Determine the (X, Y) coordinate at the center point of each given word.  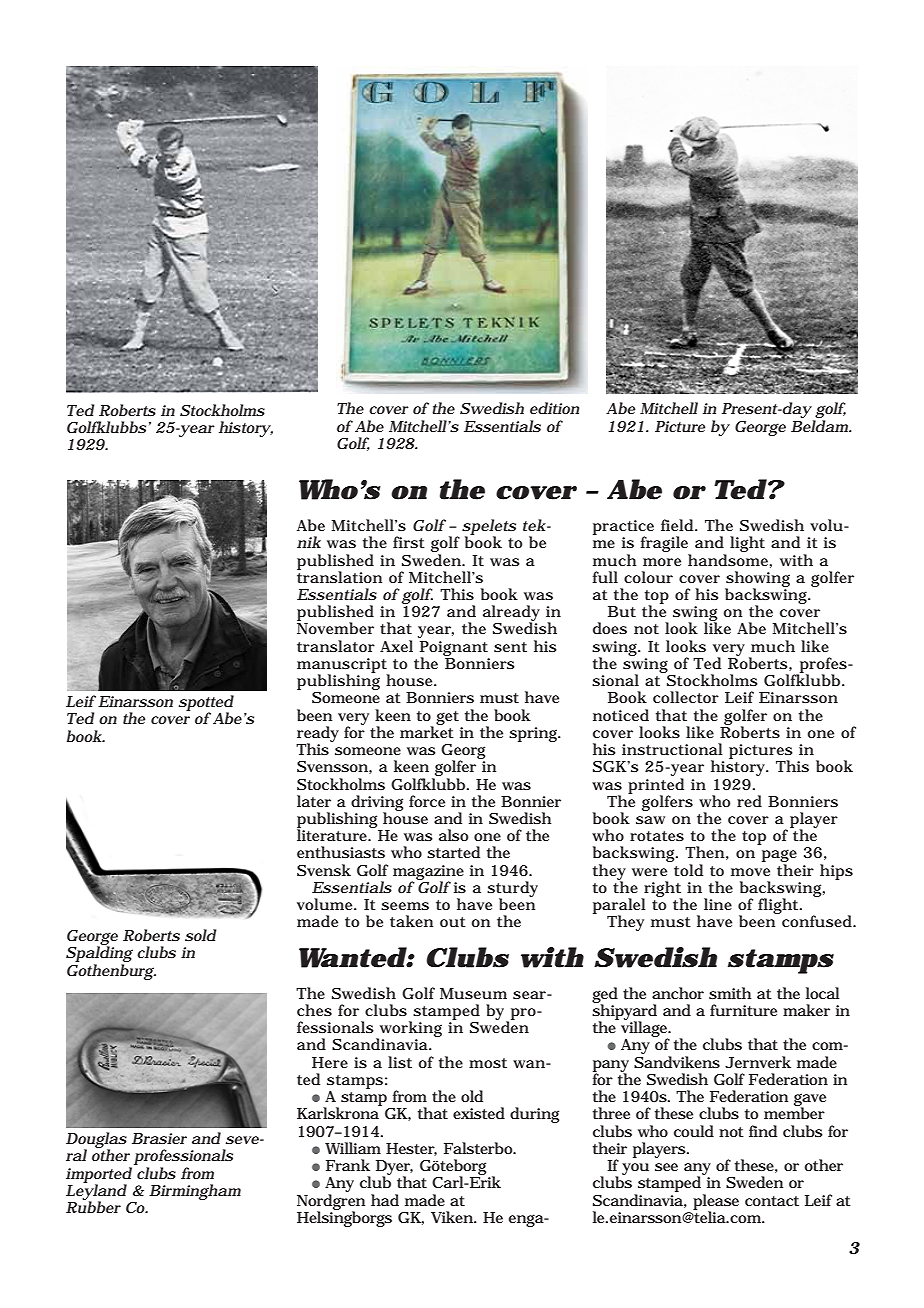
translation (339, 576)
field (678, 525)
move (750, 872)
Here (330, 1062)
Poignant (454, 649)
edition (554, 408)
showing (757, 580)
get (447, 718)
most (488, 1063)
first (409, 542)
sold (201, 935)
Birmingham (195, 1192)
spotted (206, 704)
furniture (743, 1010)
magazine (428, 873)
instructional (672, 749)
